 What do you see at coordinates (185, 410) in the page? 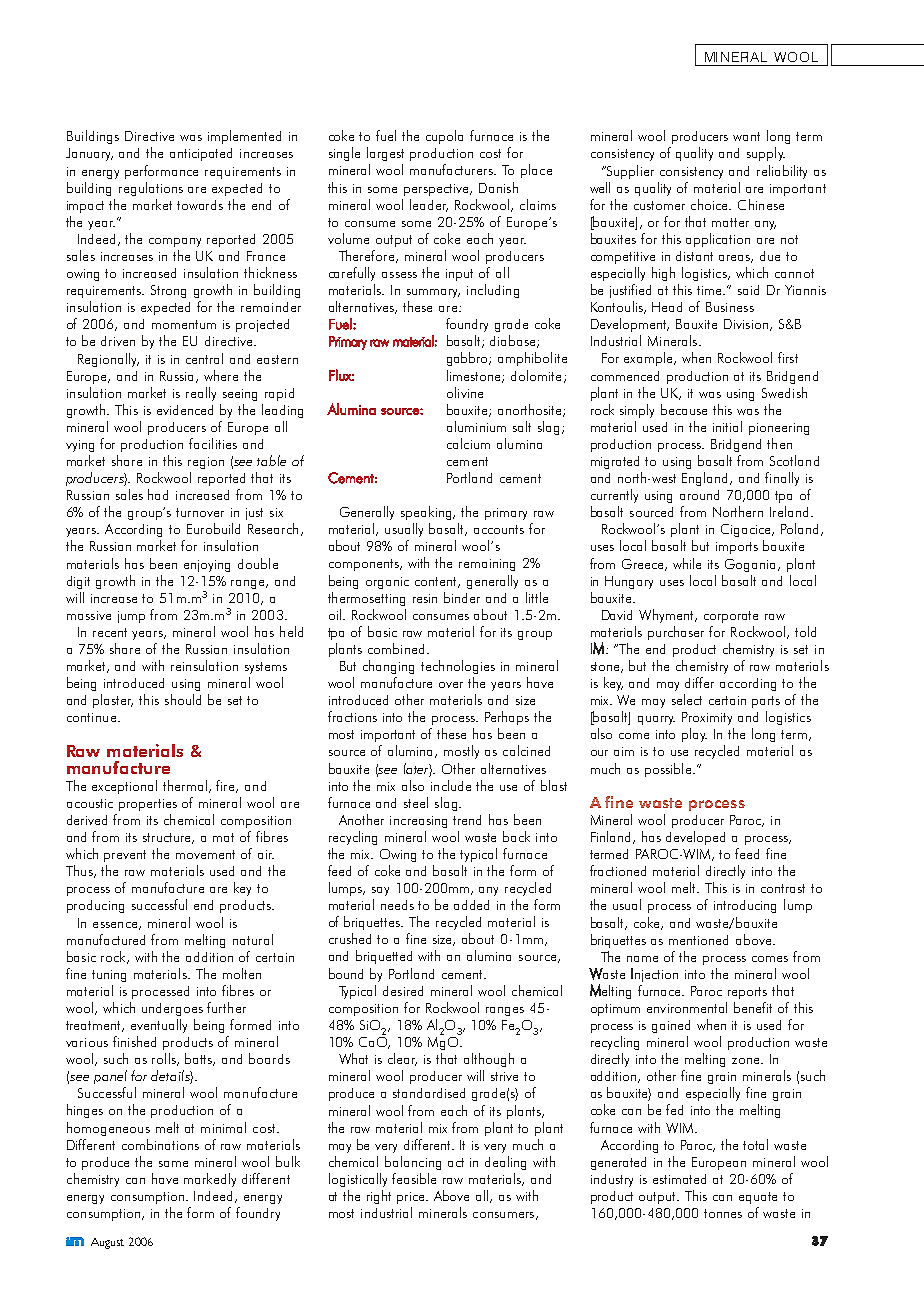
I see `evidenced` at bounding box center [185, 410].
